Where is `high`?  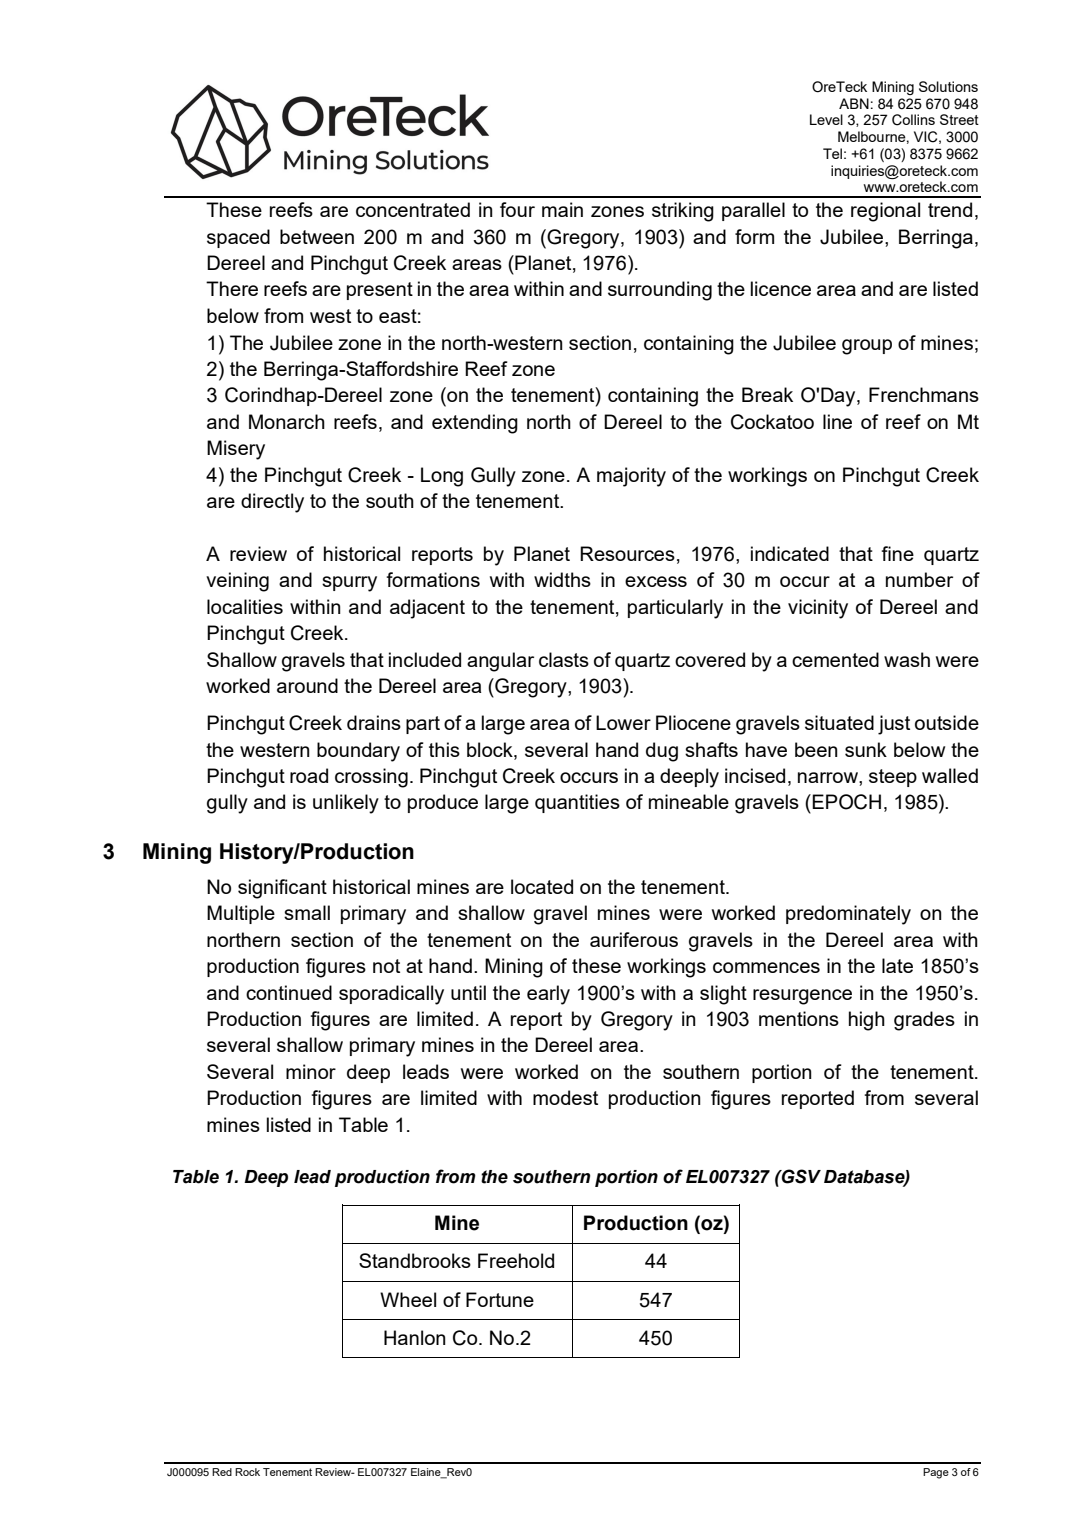 high is located at coordinates (867, 1021).
